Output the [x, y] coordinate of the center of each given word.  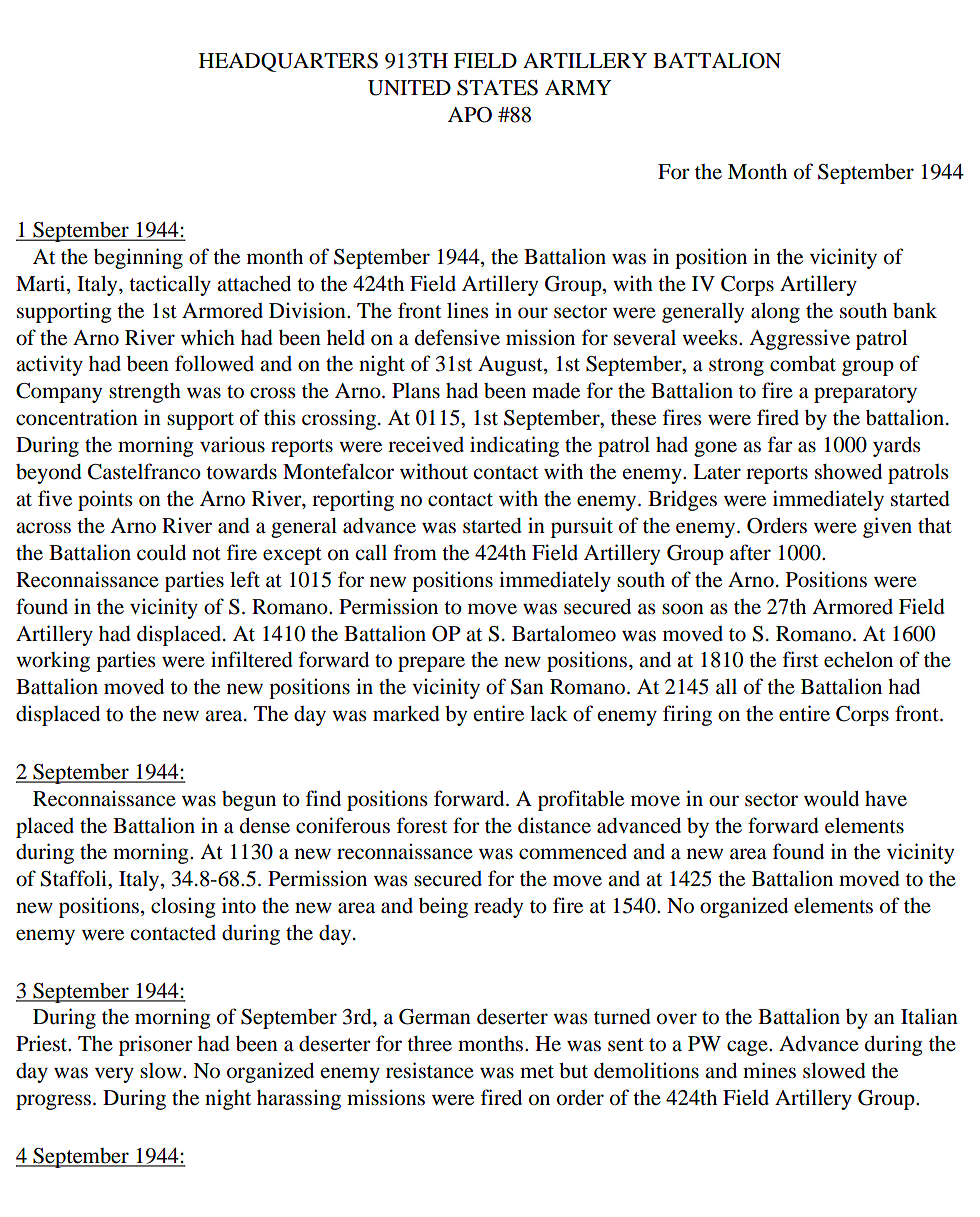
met [537, 1072]
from [415, 552]
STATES [497, 88]
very [114, 1075]
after [750, 552]
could [161, 553]
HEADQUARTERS [288, 62]
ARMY [578, 87]
